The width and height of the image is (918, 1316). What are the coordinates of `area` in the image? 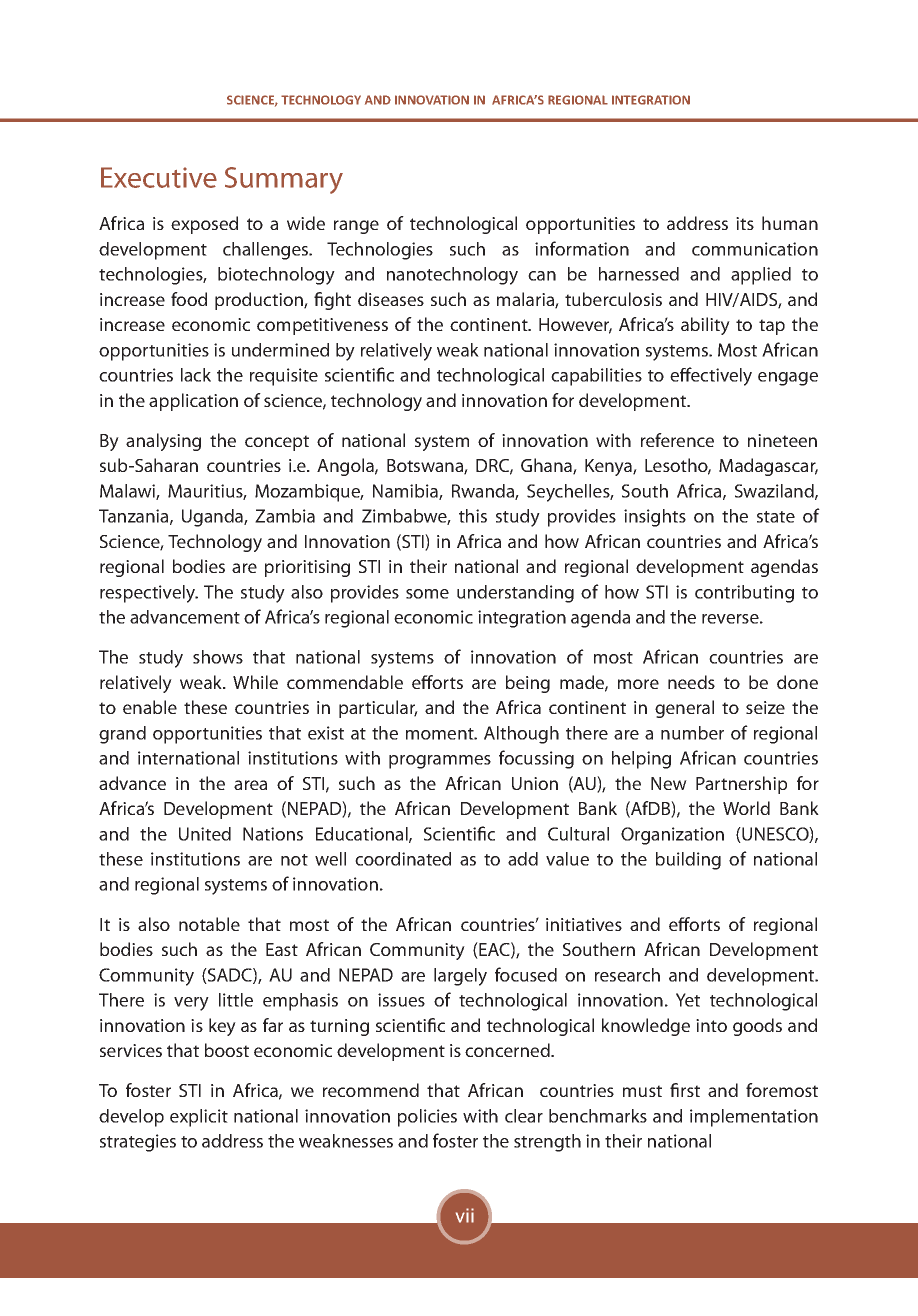 It's located at (250, 785).
